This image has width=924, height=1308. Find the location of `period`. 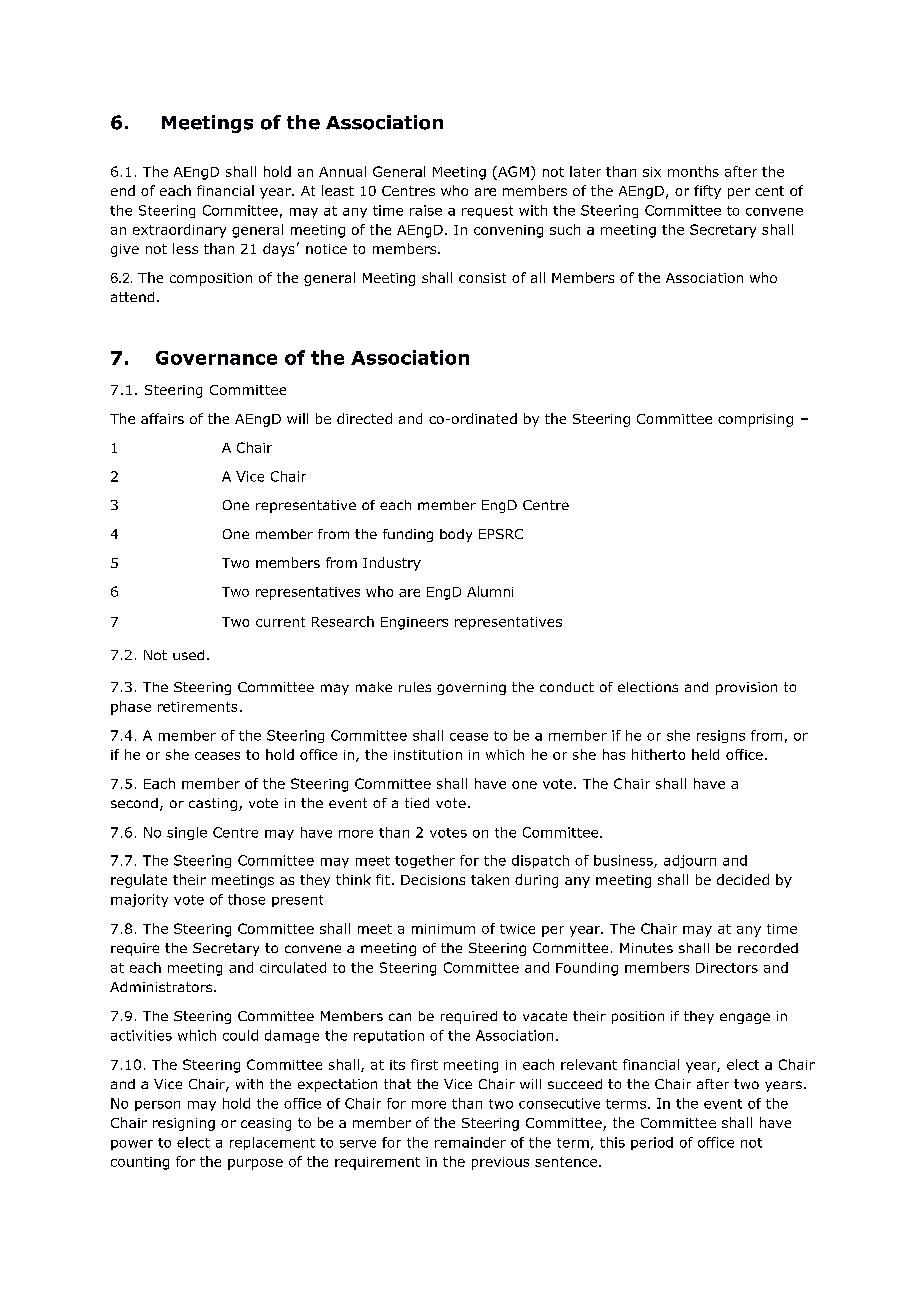

period is located at coordinates (652, 1143).
